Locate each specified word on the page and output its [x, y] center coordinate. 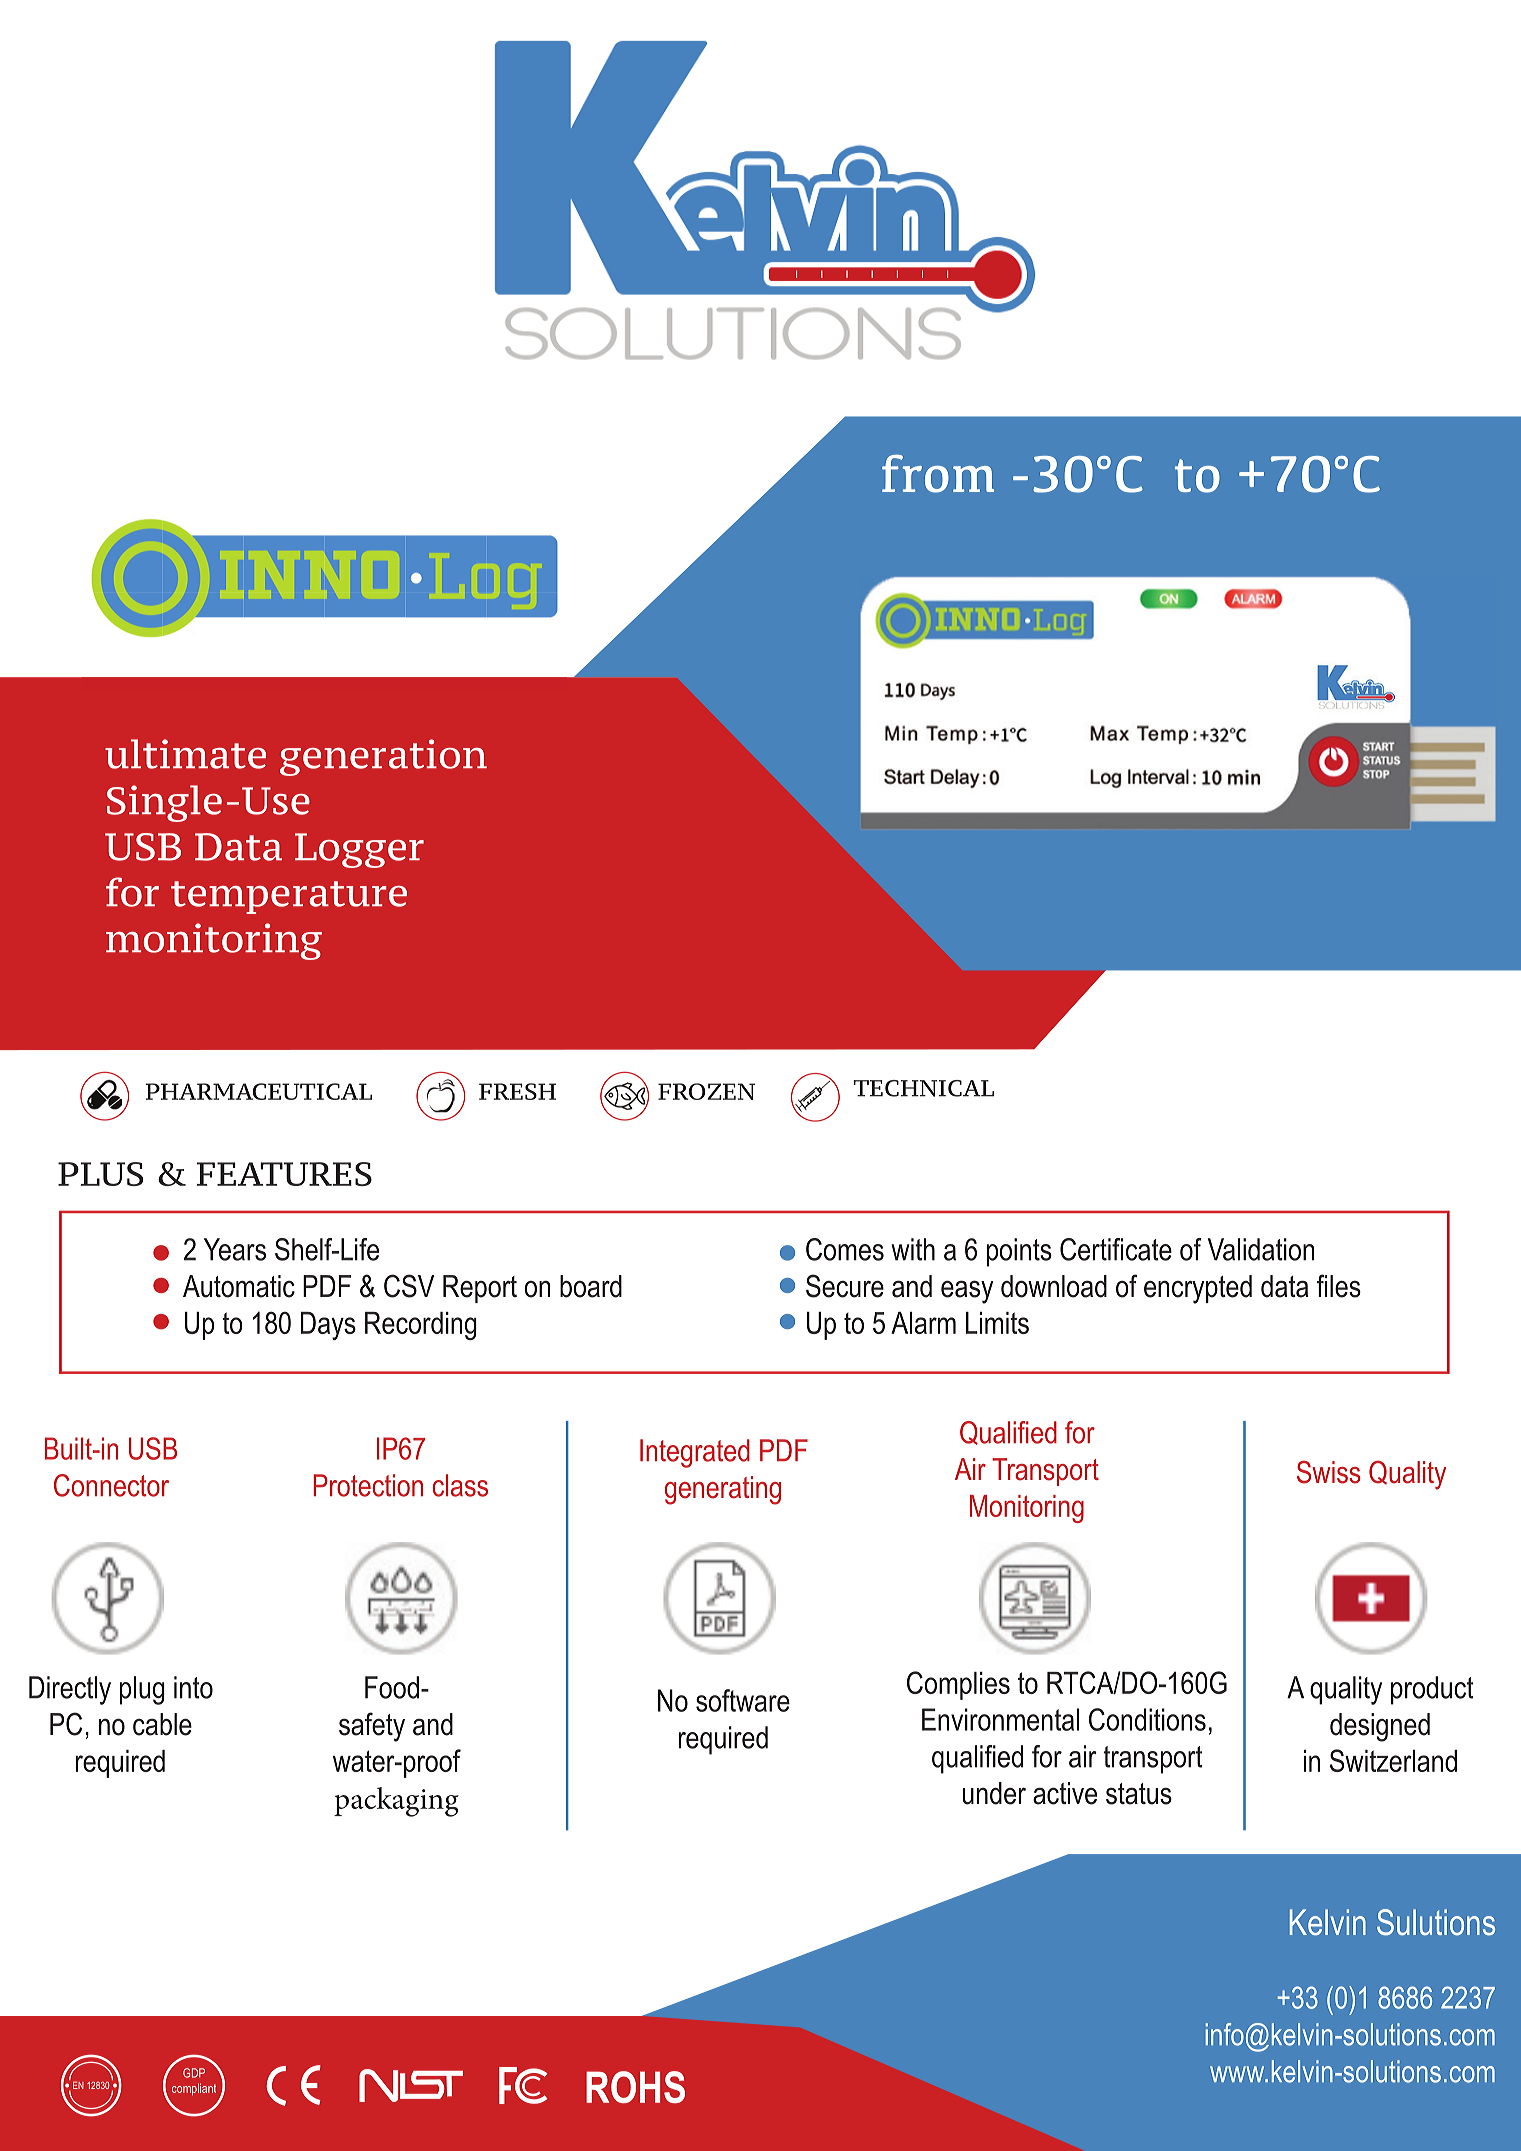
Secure [845, 1286]
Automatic [239, 1286]
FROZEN [706, 1091]
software [743, 1700]
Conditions [1147, 1719]
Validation [1261, 1249]
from [938, 474]
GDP [194, 2073]
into [193, 1687]
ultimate [185, 754]
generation [383, 757]
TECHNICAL [923, 1088]
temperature [289, 897]
